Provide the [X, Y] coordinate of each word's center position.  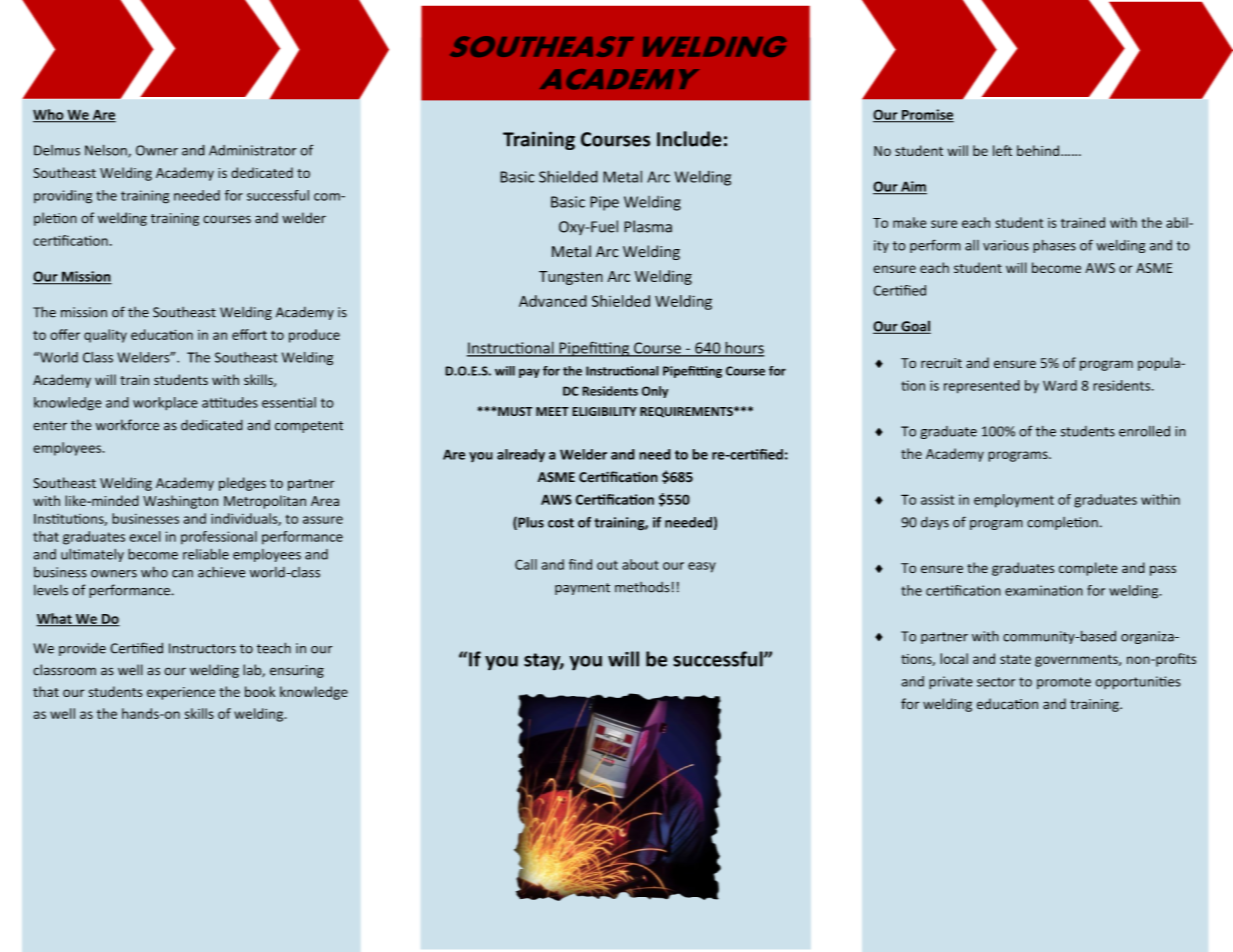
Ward [1060, 385]
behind [1039, 150]
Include [689, 139]
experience [181, 693]
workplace [165, 404]
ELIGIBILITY [604, 411]
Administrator [252, 150]
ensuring [297, 671]
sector [996, 682]
